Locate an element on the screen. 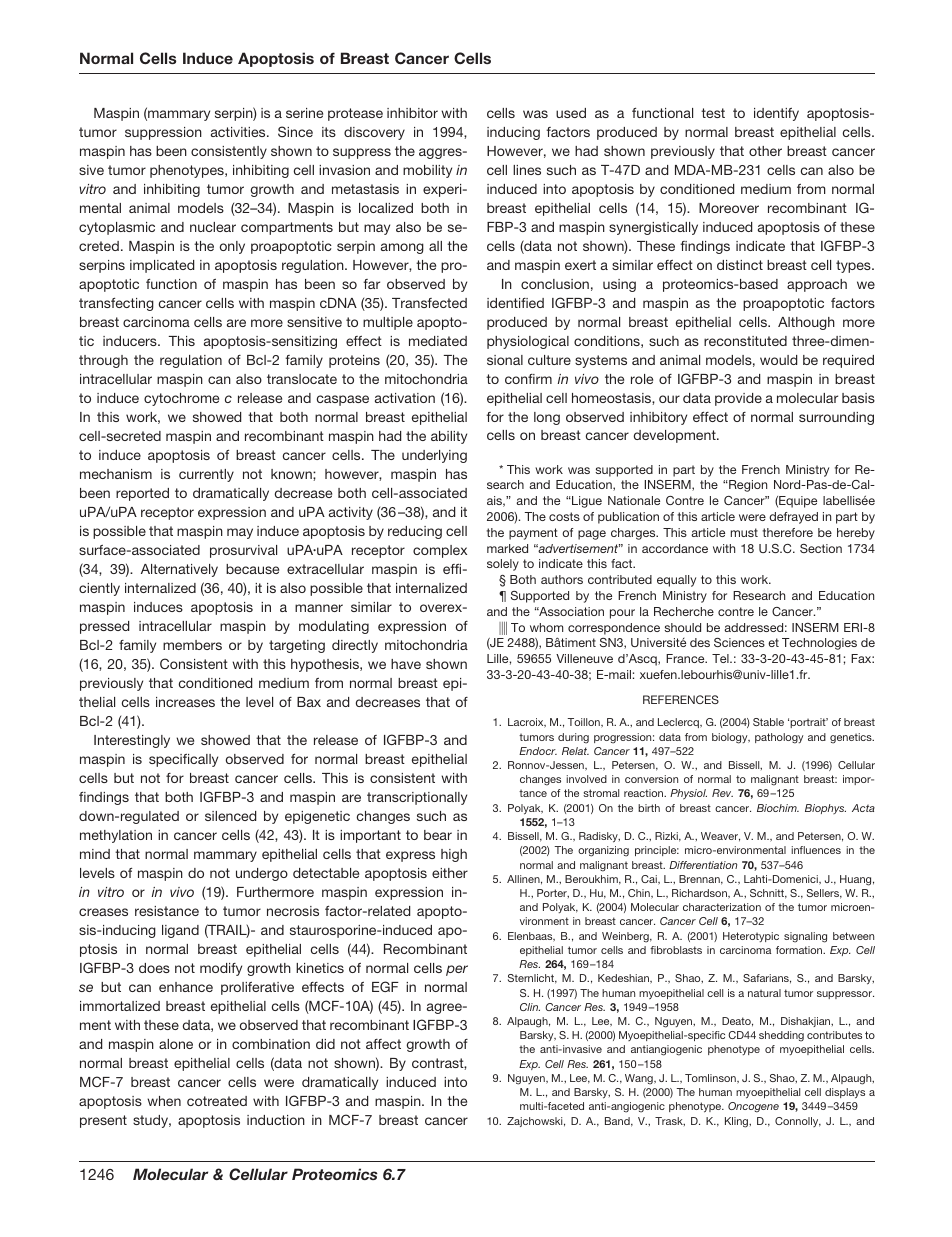 The image size is (952, 1237). activities is located at coordinates (239, 132).
